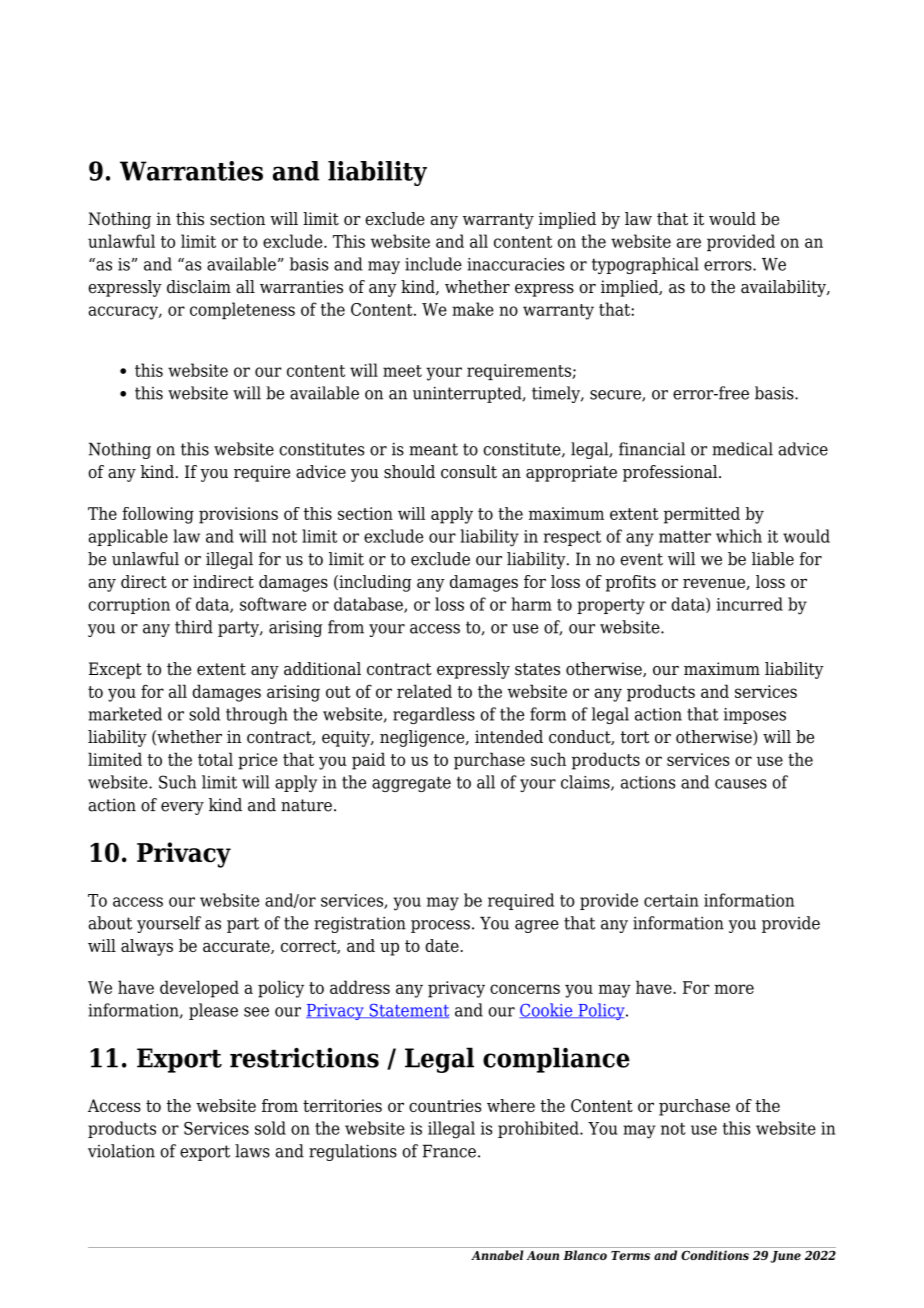  Describe the element at coordinates (252, 1151) in the page. I see `laws` at that location.
